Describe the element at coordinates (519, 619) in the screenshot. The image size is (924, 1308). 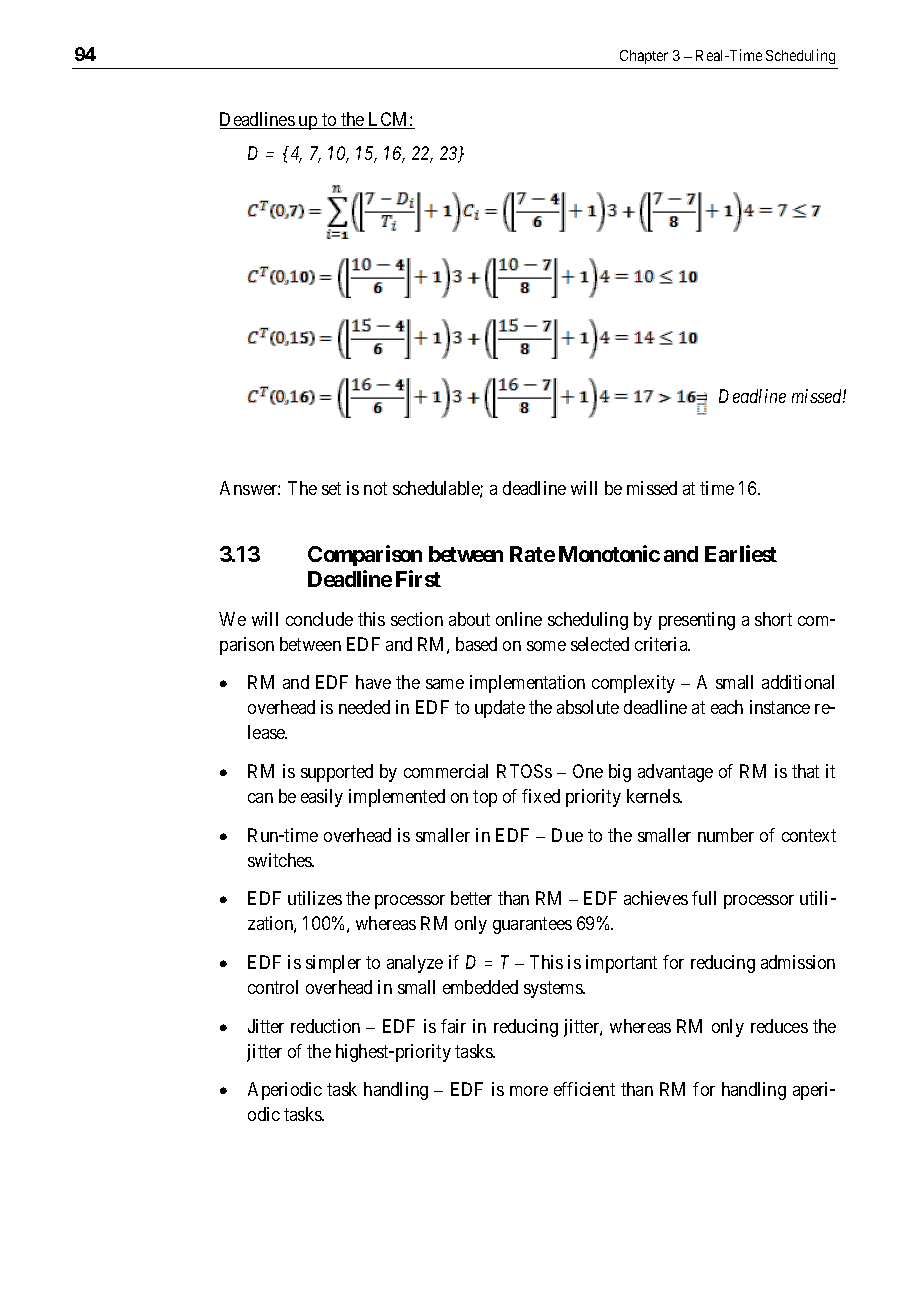
I see `online` at that location.
